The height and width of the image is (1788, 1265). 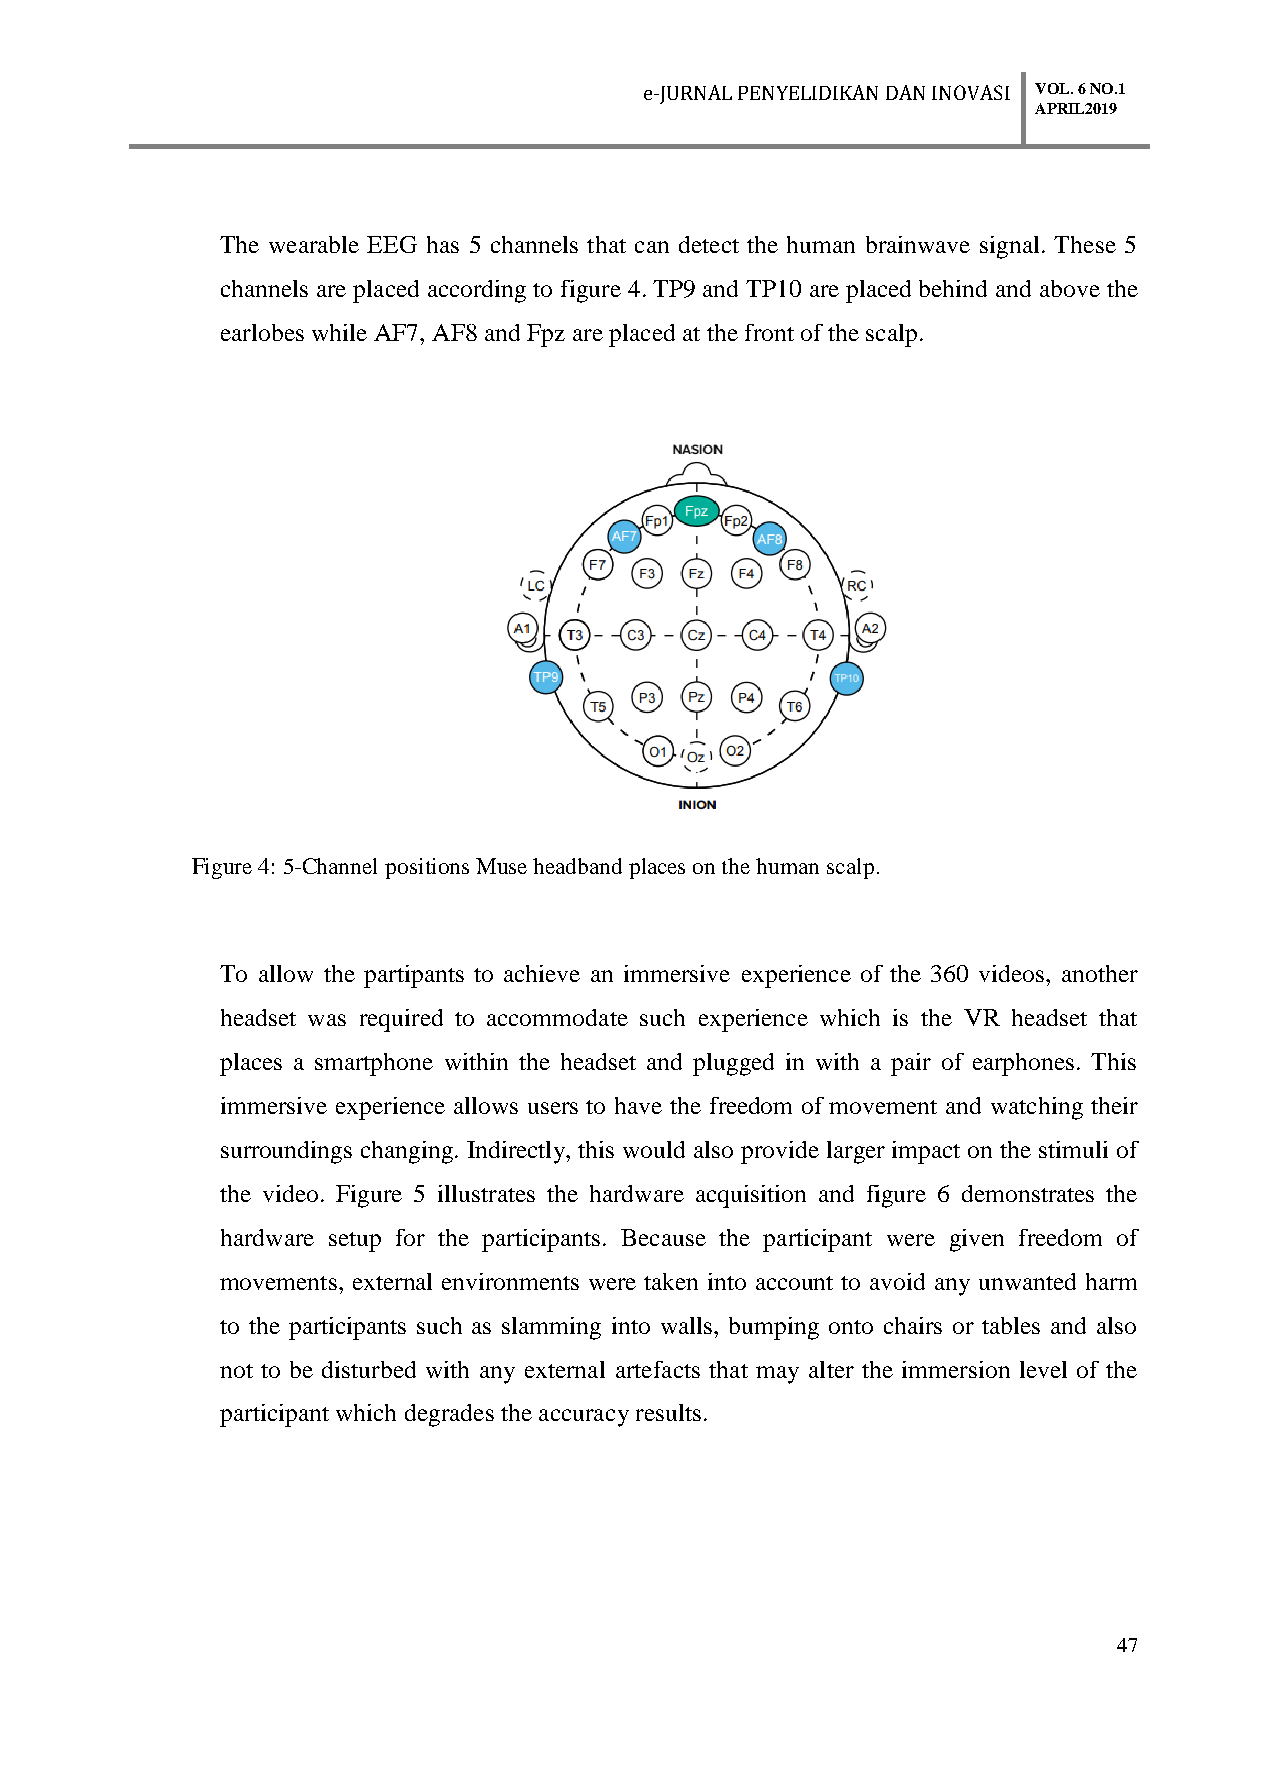 What do you see at coordinates (709, 244) in the image?
I see `detect` at bounding box center [709, 244].
